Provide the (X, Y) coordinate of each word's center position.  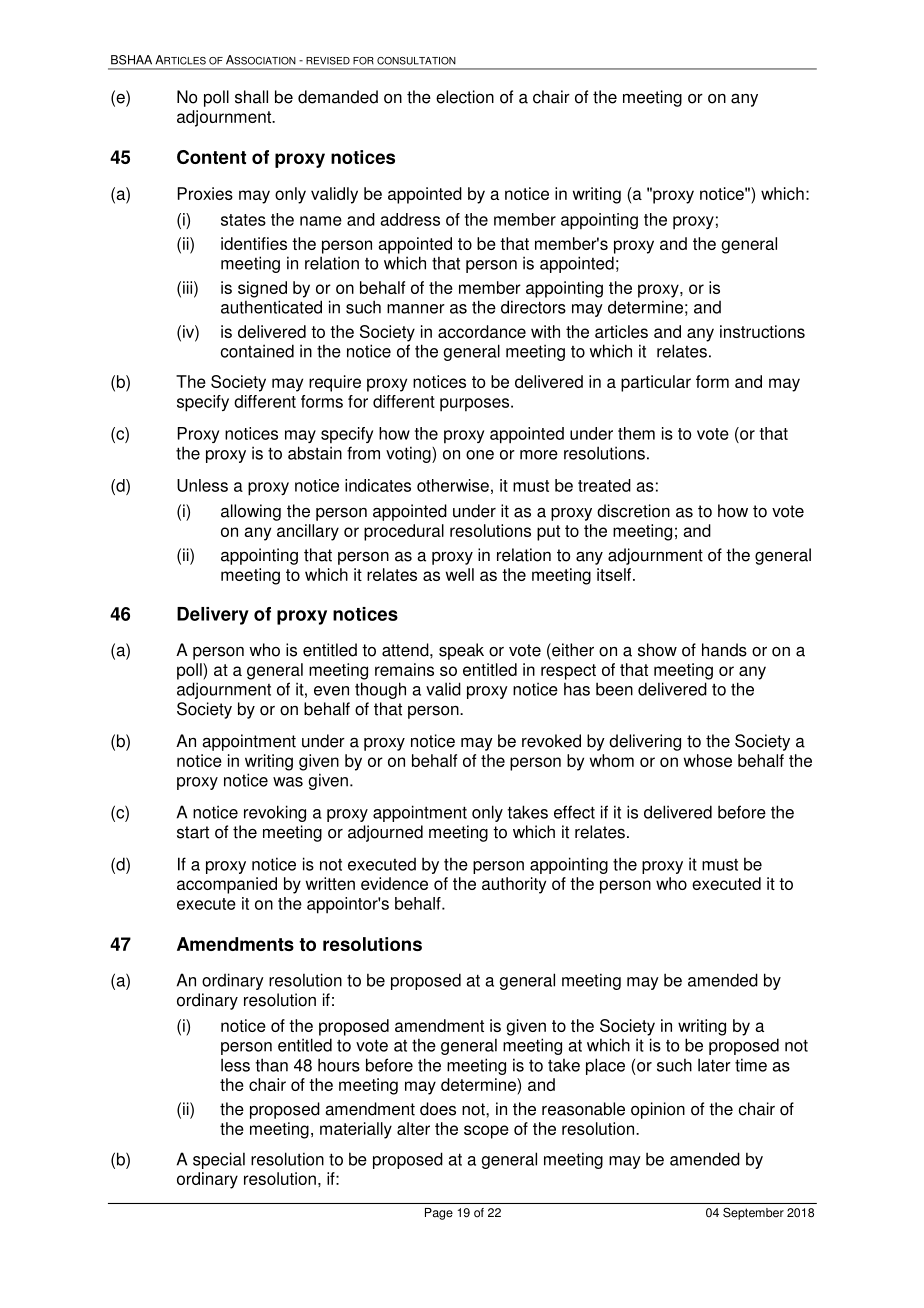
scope (486, 1132)
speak (461, 651)
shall (251, 97)
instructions (762, 331)
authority (514, 885)
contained (257, 351)
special (219, 1160)
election (465, 97)
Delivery (213, 616)
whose (708, 760)
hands (724, 650)
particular (656, 383)
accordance (482, 331)
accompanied (227, 885)
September (753, 1214)
